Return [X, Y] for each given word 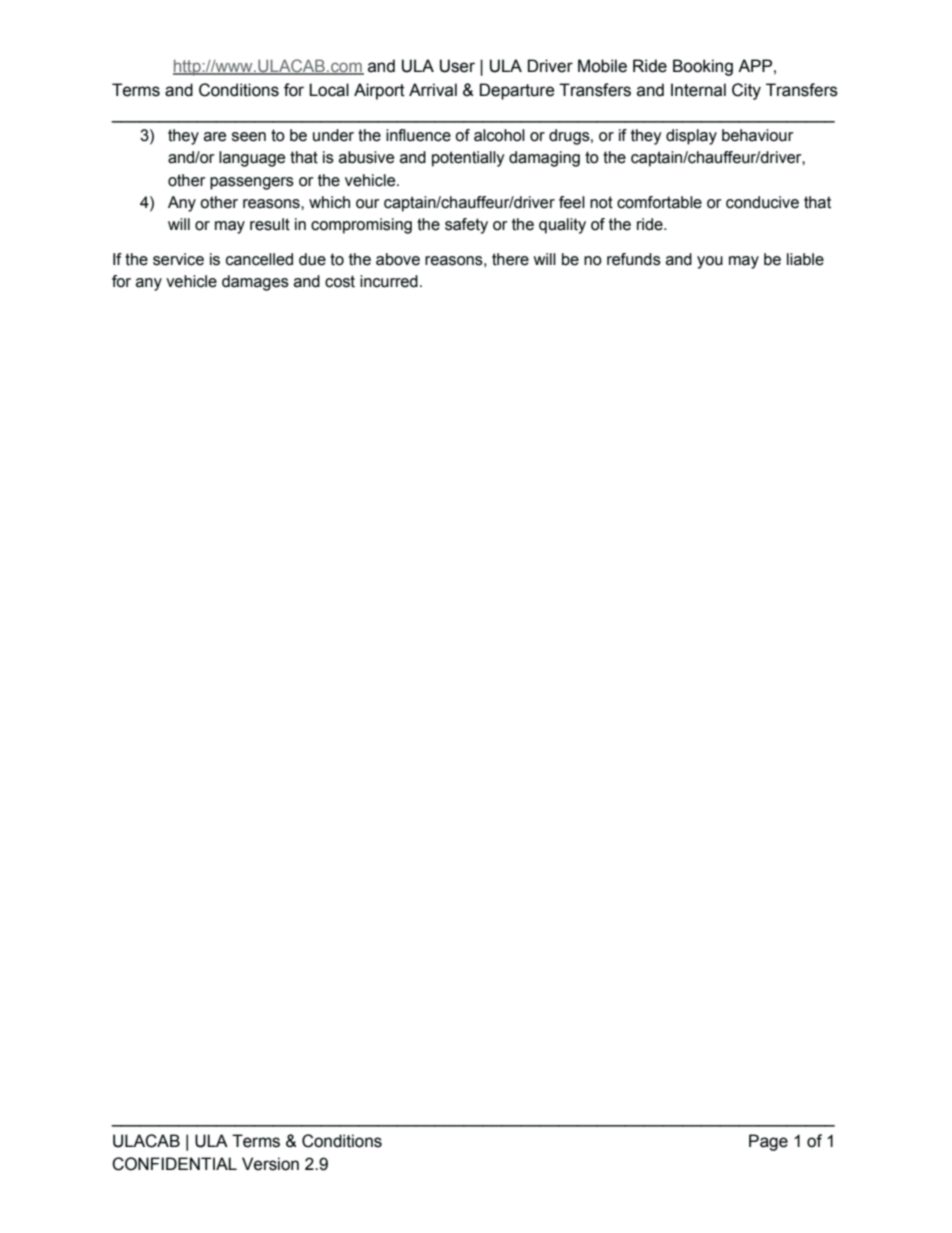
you [710, 262]
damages [255, 283]
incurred [389, 281]
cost [340, 281]
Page [768, 1142]
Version [270, 1164]
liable [805, 259]
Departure [517, 91]
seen [249, 137]
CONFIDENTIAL [174, 1164]
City [746, 91]
